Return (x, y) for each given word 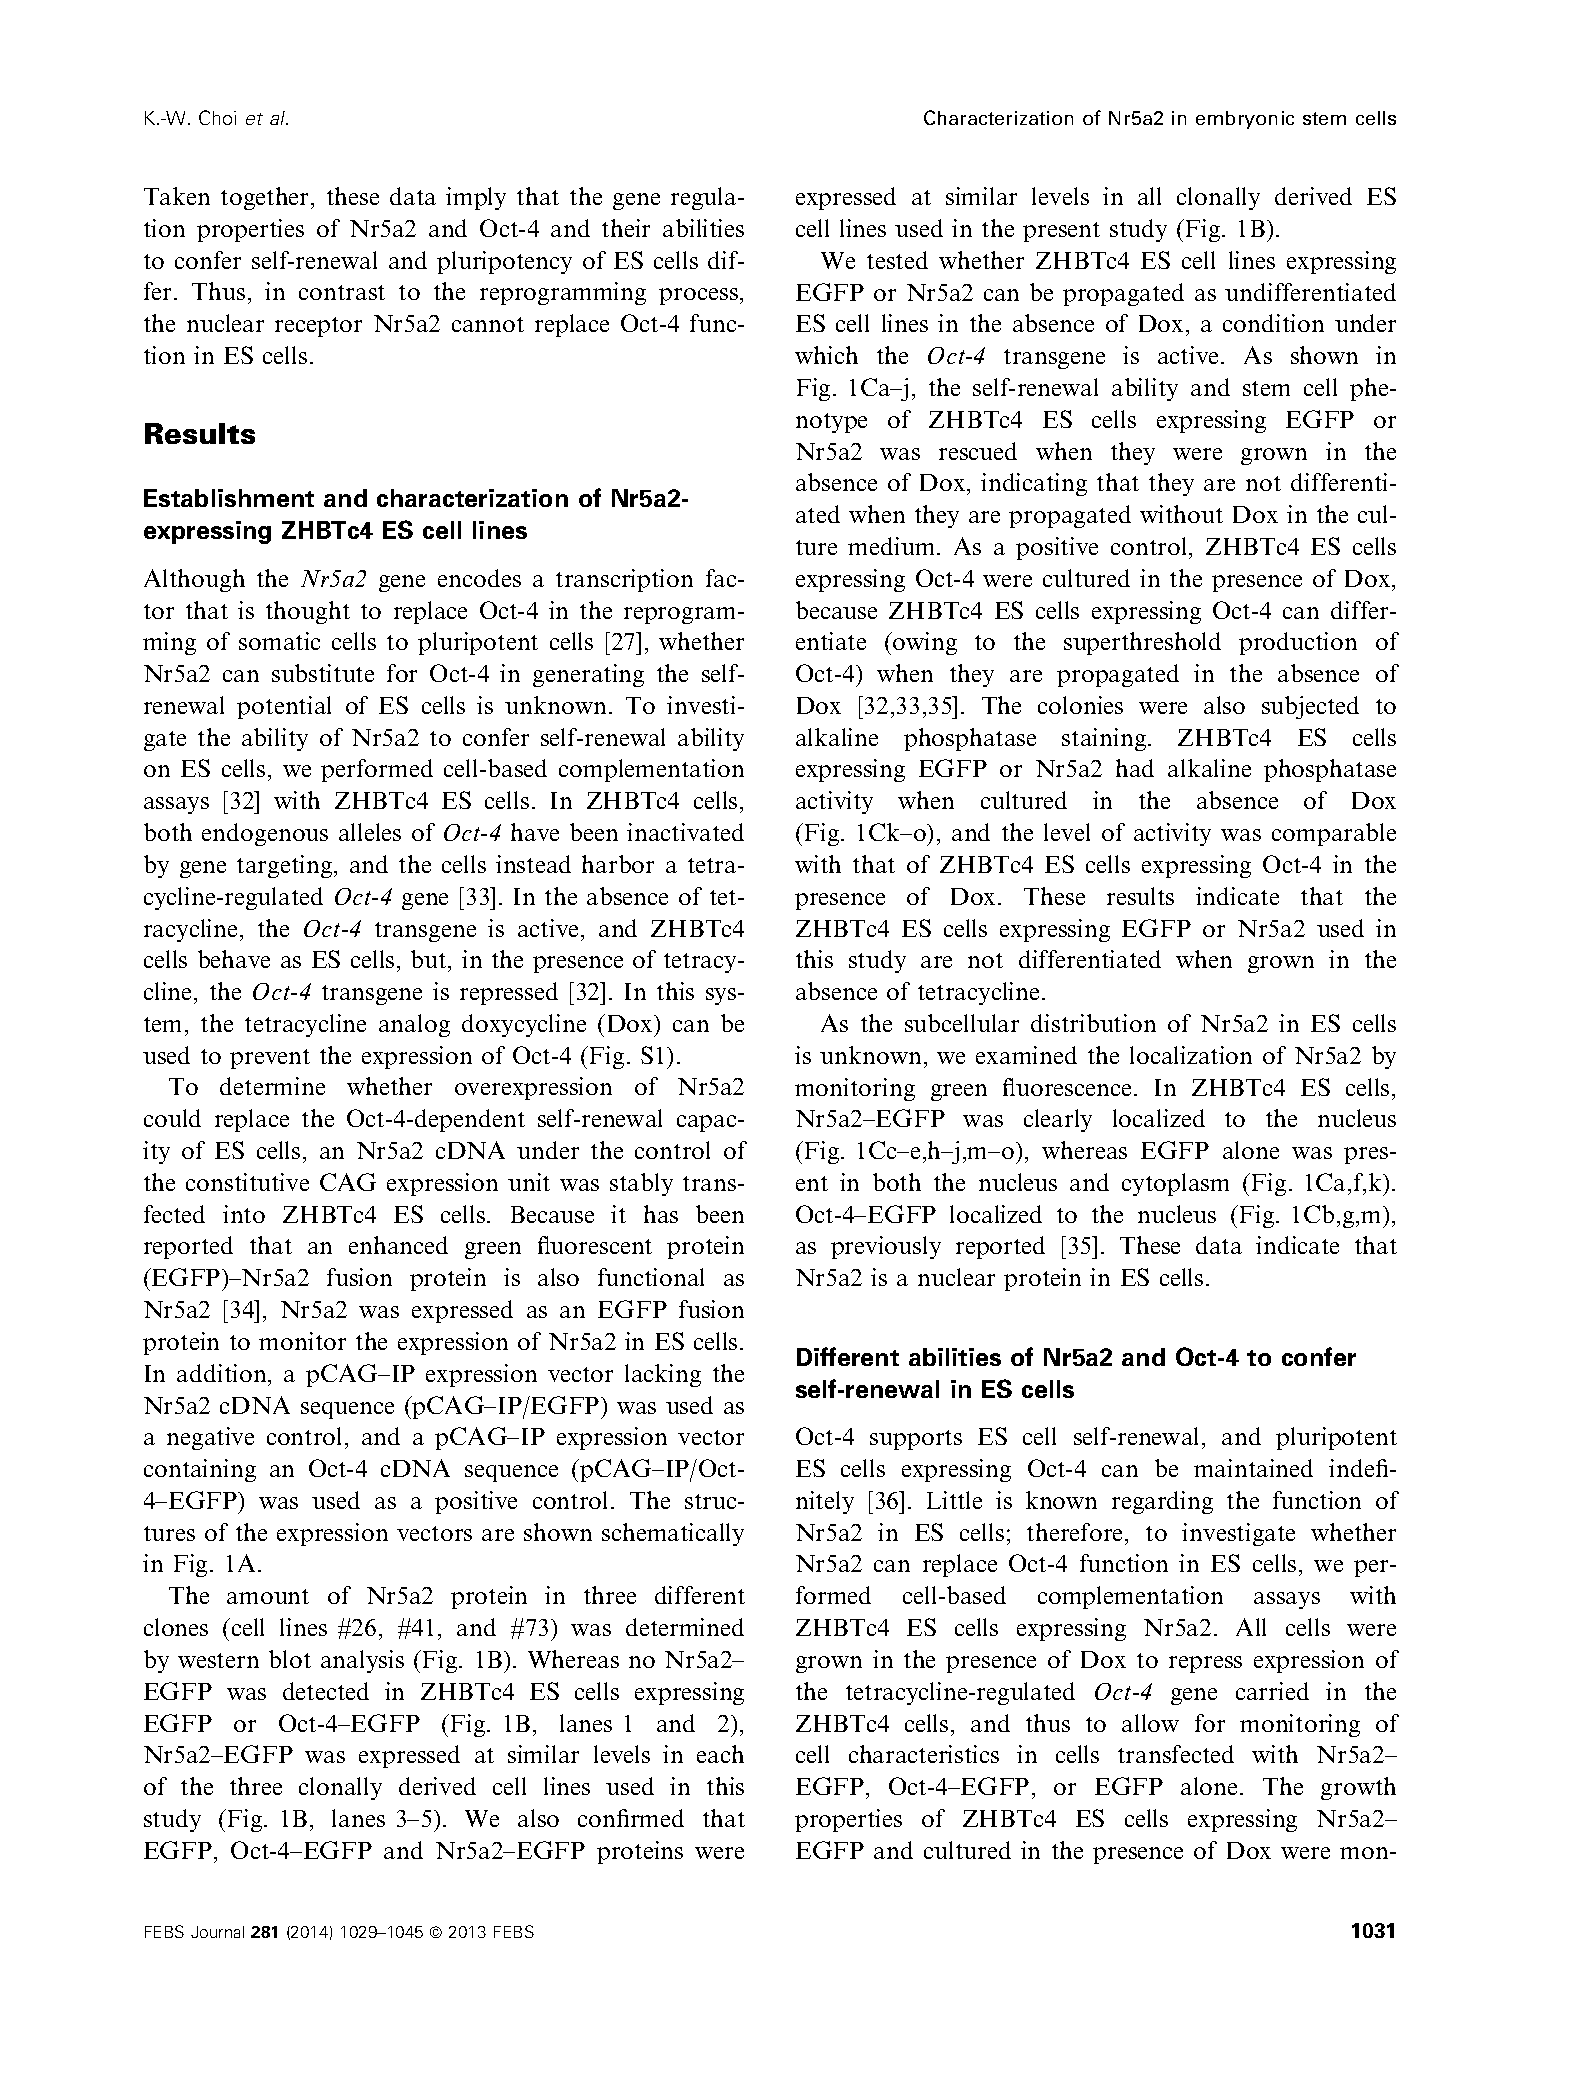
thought (308, 612)
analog (414, 1025)
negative (210, 1438)
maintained (1253, 1468)
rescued (978, 451)
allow (1150, 1723)
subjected (1310, 707)
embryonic (1245, 120)
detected (326, 1691)
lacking (663, 1375)
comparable (1334, 834)
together (266, 198)
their (626, 228)
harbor (618, 864)
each (720, 1754)
